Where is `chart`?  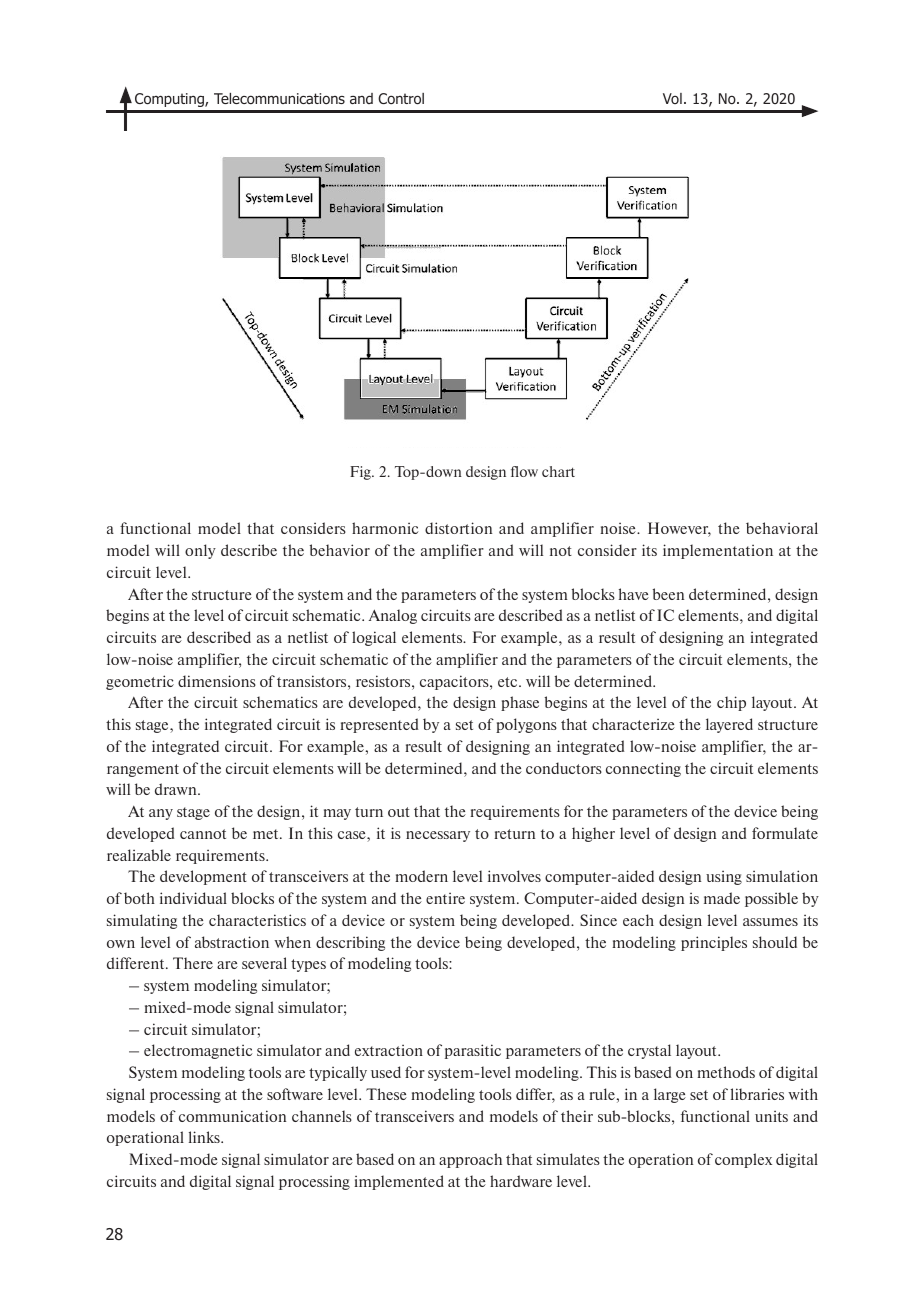 chart is located at coordinates (558, 471).
